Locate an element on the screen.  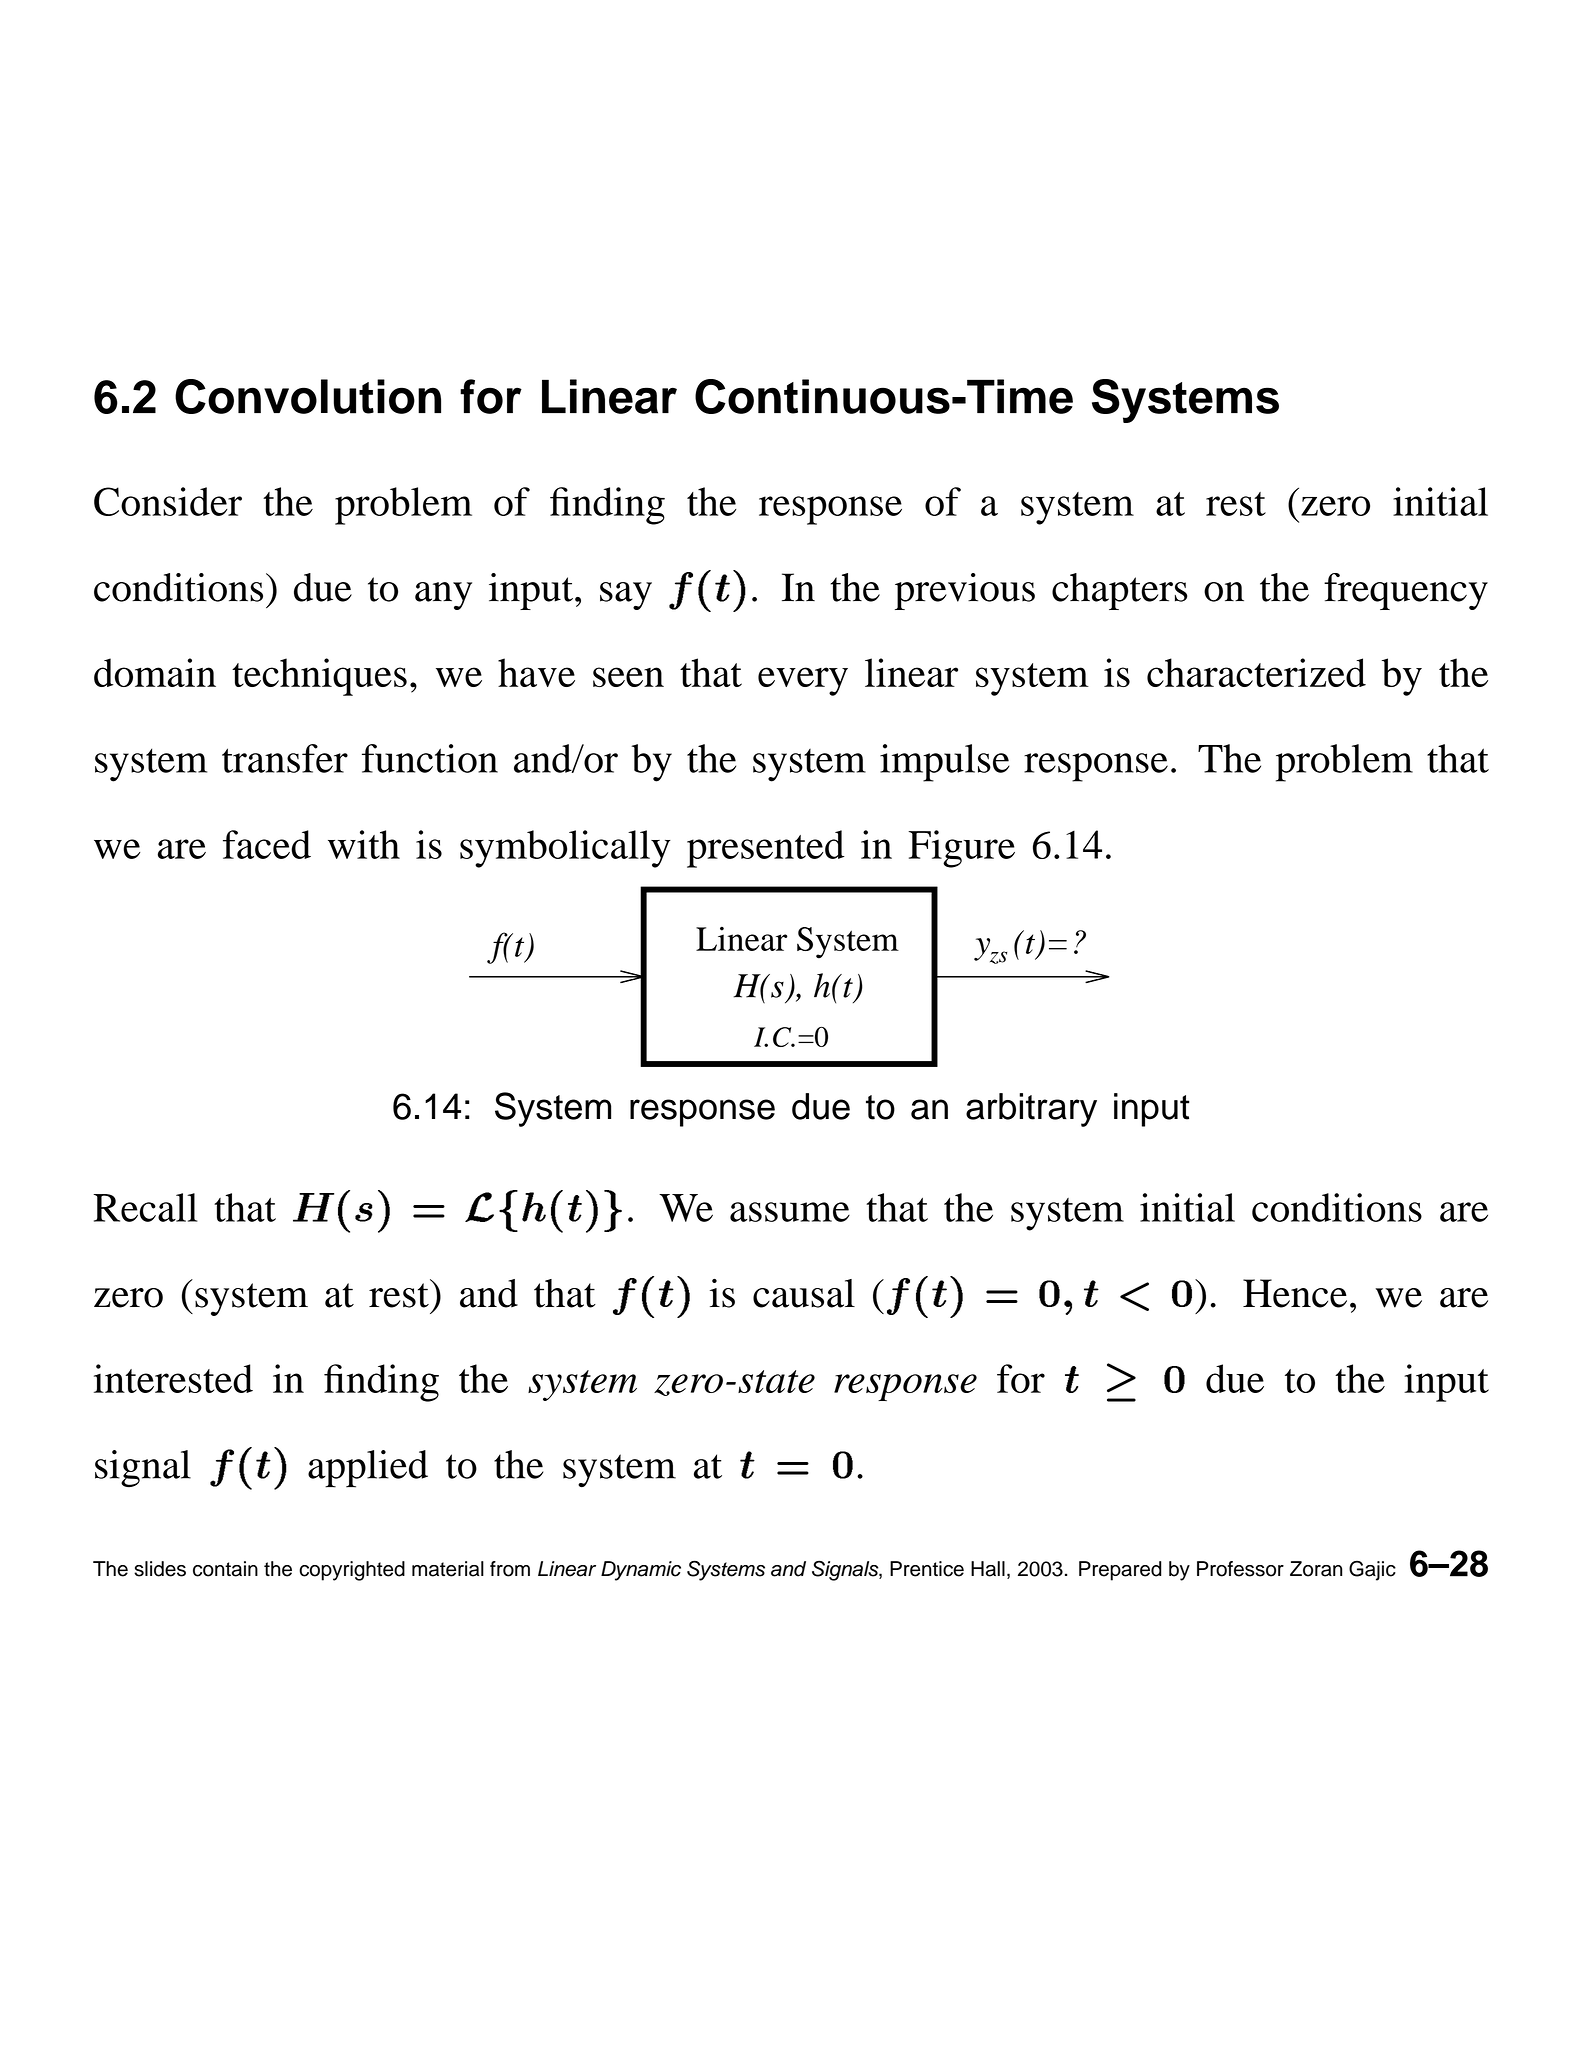
presented is located at coordinates (766, 849).
